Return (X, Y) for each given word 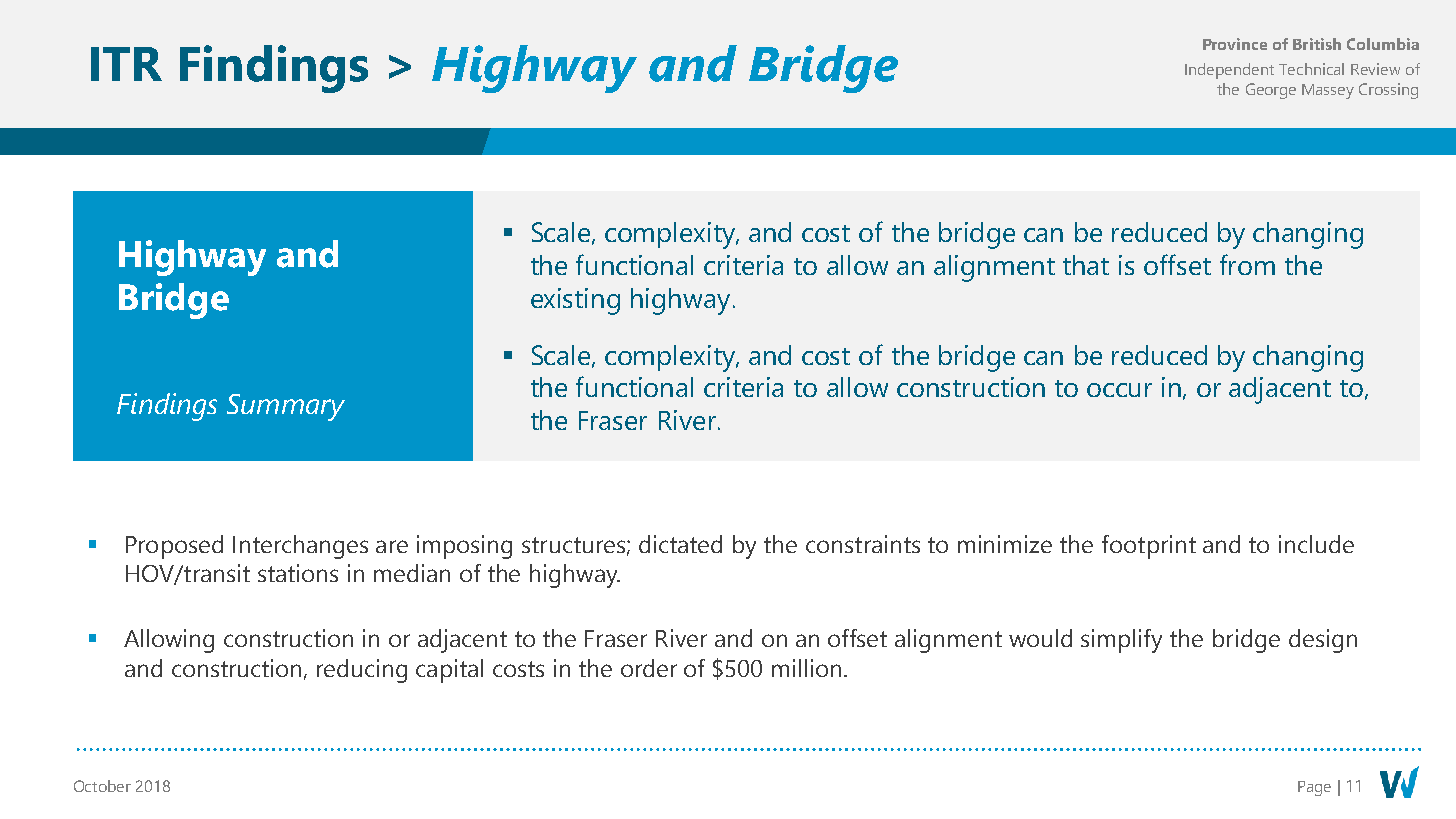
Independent (1229, 71)
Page (1314, 788)
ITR (126, 64)
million (806, 668)
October (102, 786)
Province (1235, 44)
